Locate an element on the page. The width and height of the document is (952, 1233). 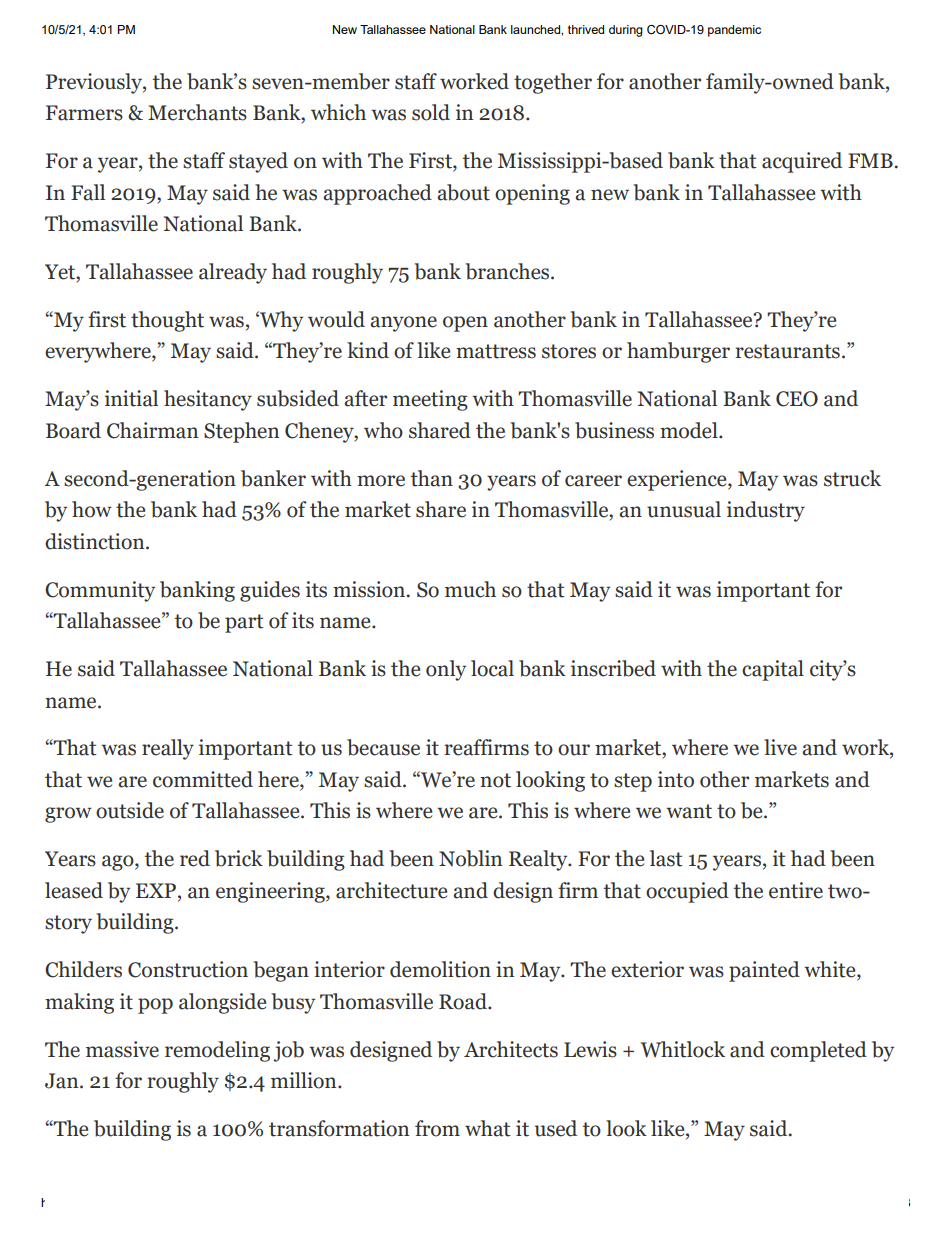
Community is located at coordinates (100, 591).
